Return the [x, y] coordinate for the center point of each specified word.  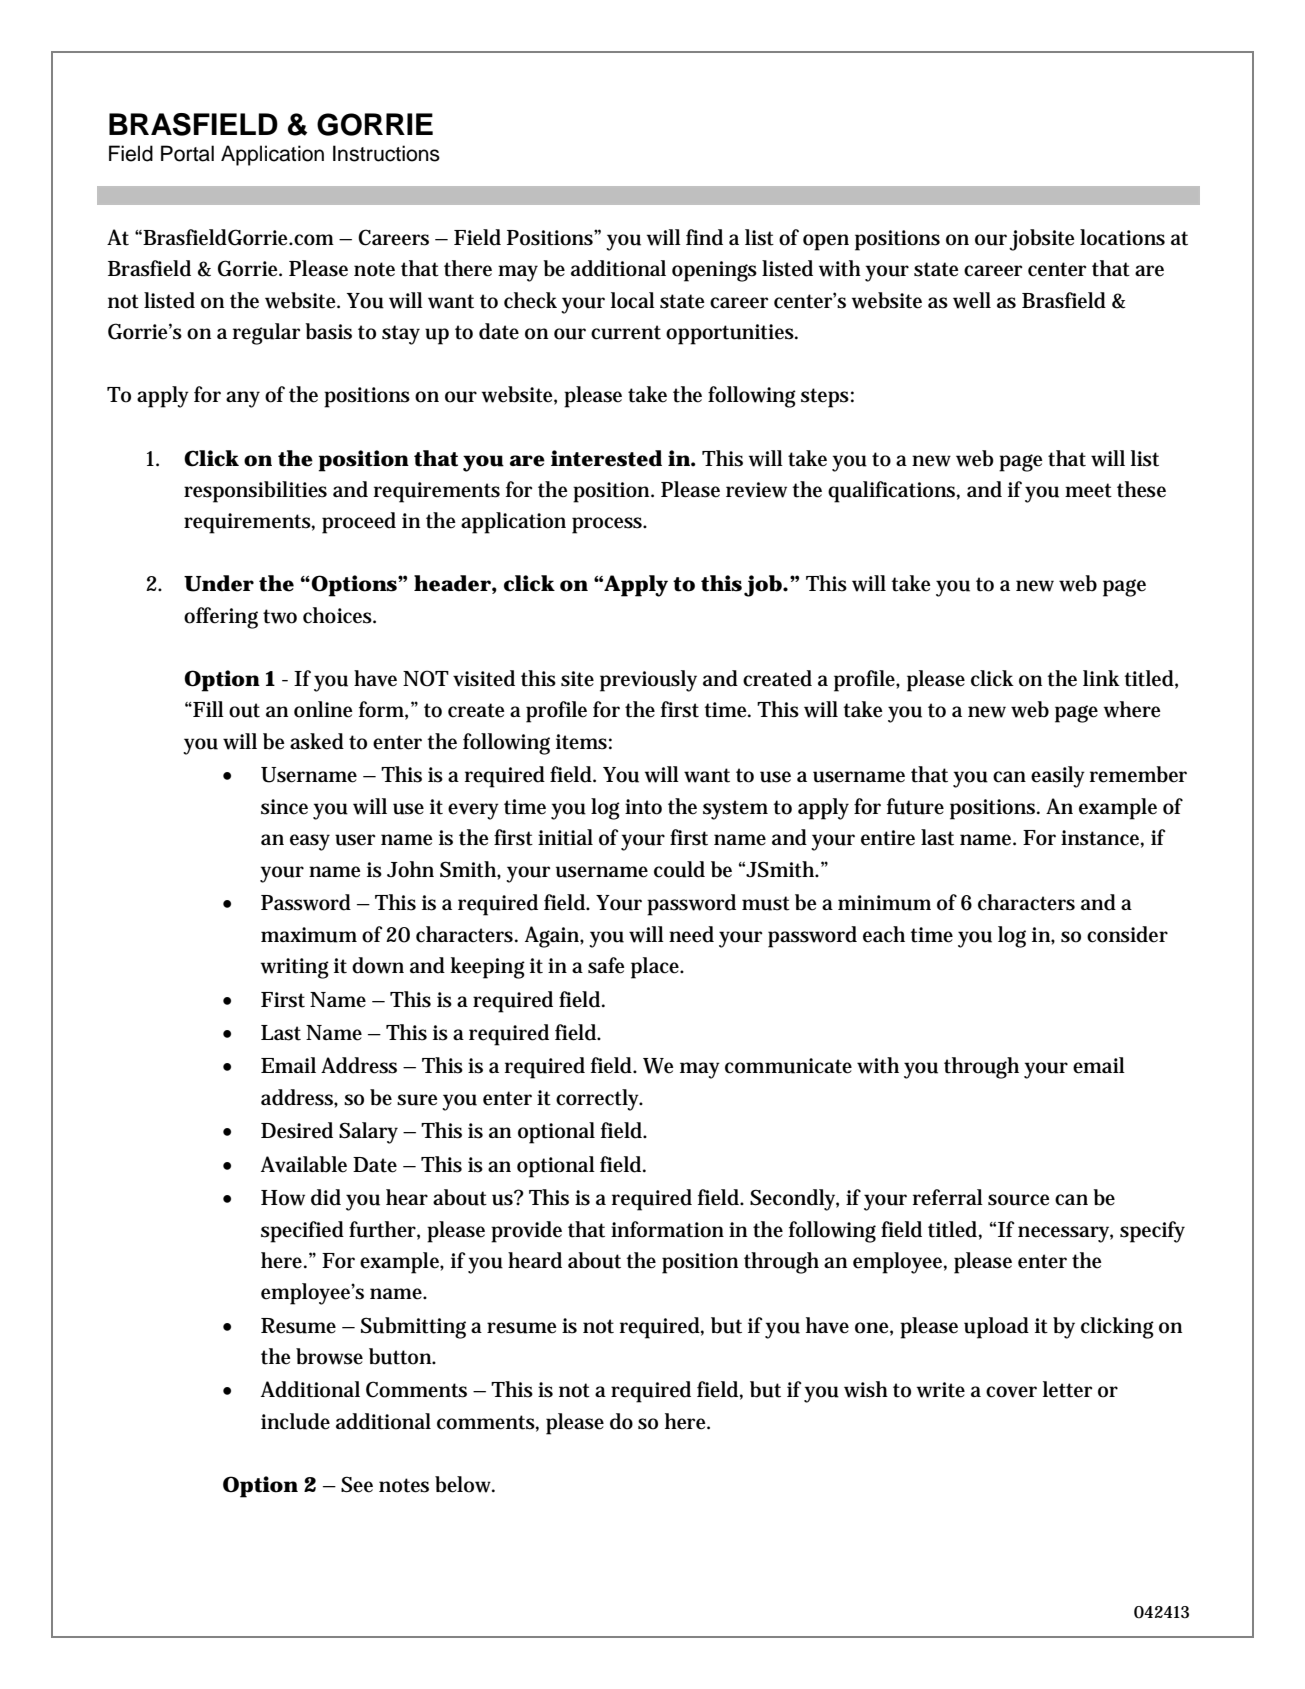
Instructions [386, 153]
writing [294, 968]
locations [1122, 237]
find [704, 237]
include [295, 1421]
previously [648, 681]
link [1101, 678]
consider [1127, 934]
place [657, 968]
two [280, 616]
